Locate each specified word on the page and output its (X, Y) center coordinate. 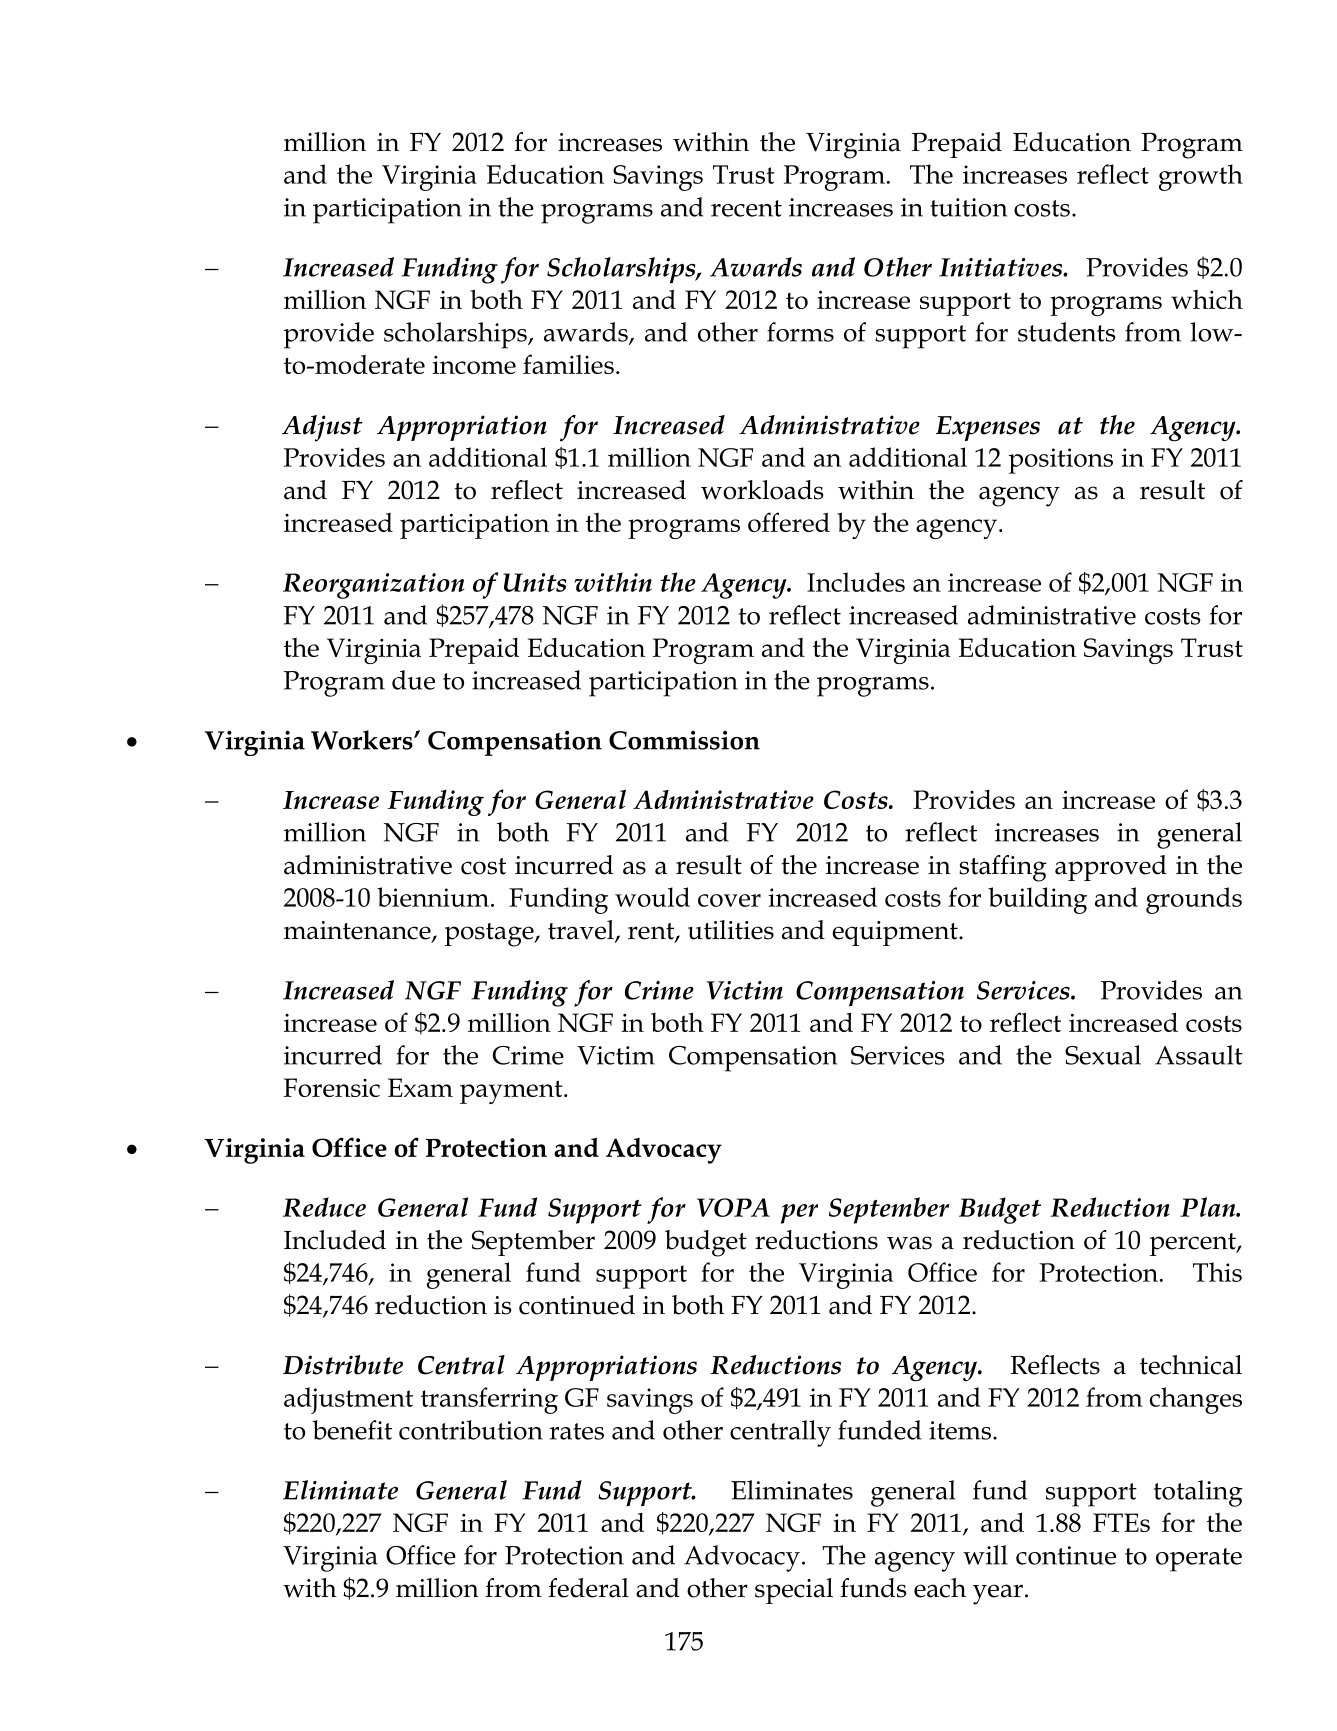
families (568, 364)
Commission (684, 740)
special (794, 1591)
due (413, 680)
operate (1199, 1560)
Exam (420, 1087)
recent (746, 208)
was (909, 1243)
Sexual (1103, 1055)
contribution (471, 1430)
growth (1201, 177)
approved (1111, 868)
